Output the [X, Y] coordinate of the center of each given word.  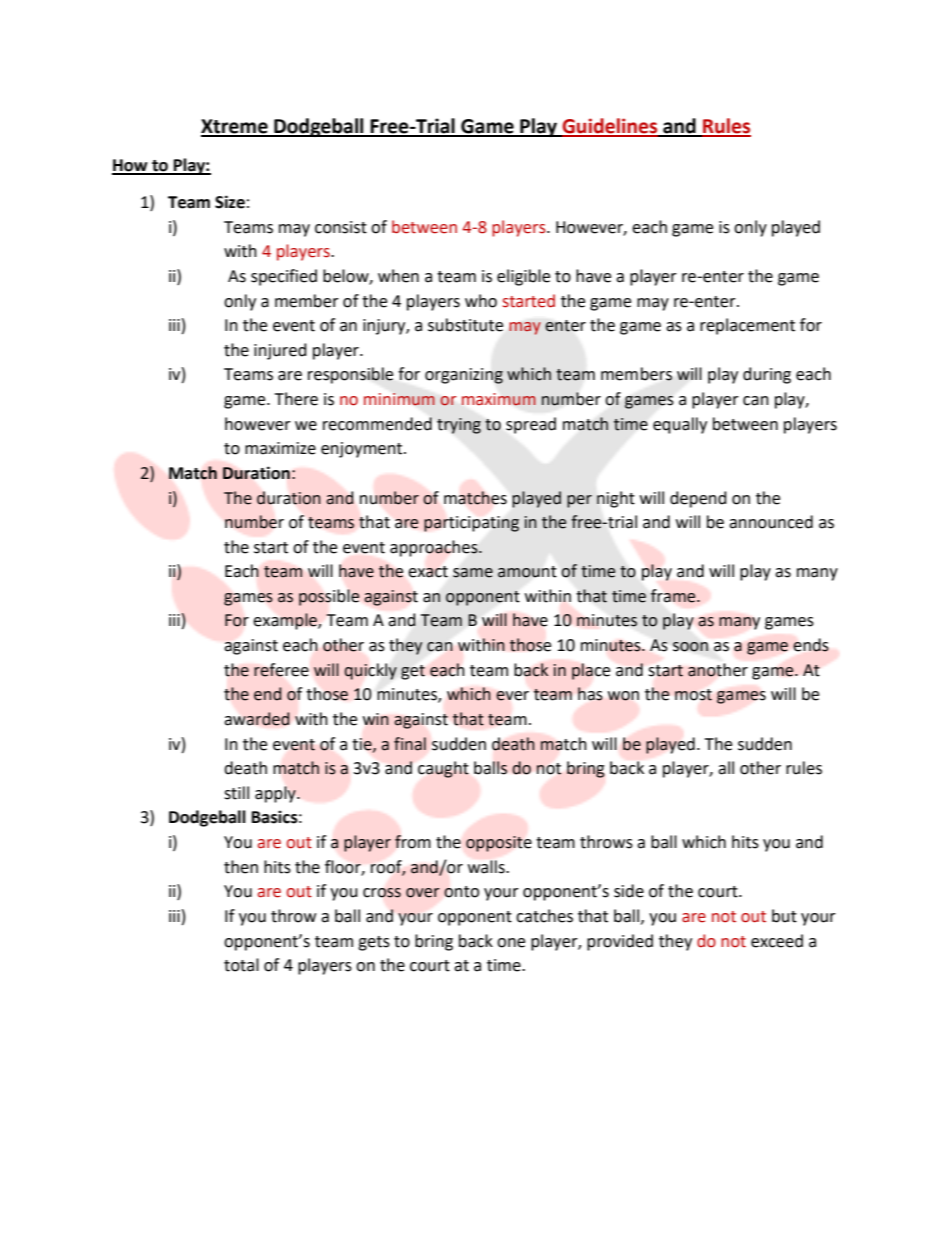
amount [527, 572]
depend [698, 499]
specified [284, 277]
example [286, 621]
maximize [280, 448]
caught [443, 769]
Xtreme [235, 127]
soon [690, 647]
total [241, 965]
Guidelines [610, 127]
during [767, 375]
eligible [523, 277]
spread [531, 425]
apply [276, 794]
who [481, 301]
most [693, 695]
